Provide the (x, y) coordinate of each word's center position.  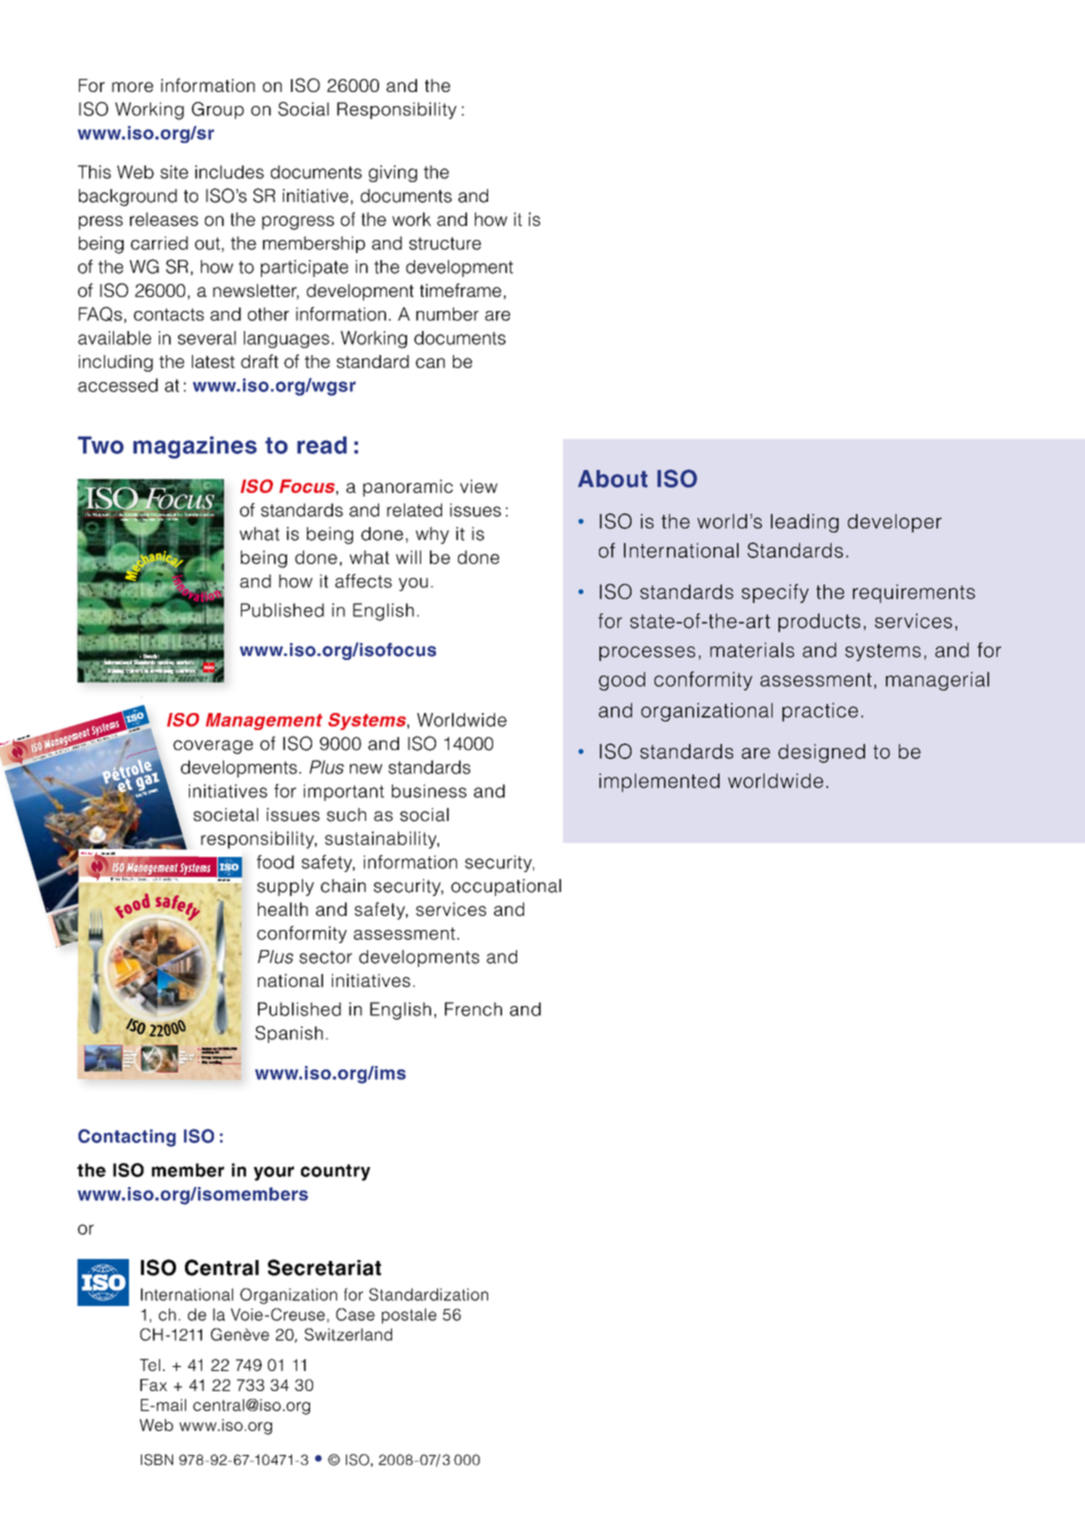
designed (821, 753)
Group (218, 110)
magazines (195, 447)
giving (393, 173)
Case (355, 1314)
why (432, 535)
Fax (153, 1385)
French (473, 1009)
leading (805, 523)
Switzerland (348, 1334)
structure (445, 243)
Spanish (289, 1034)
